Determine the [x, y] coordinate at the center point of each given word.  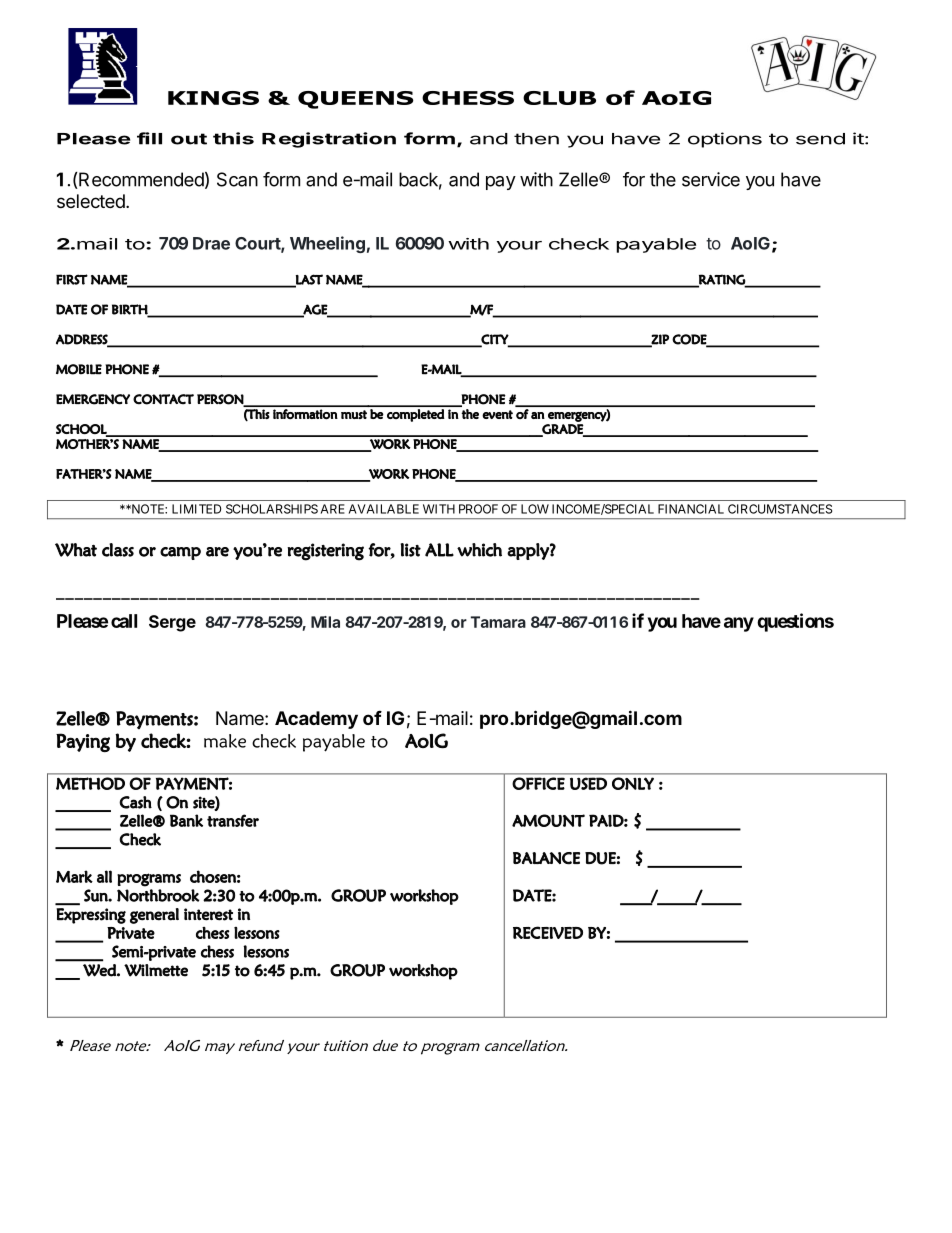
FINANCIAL [691, 509]
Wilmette [156, 970]
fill [149, 138]
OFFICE [538, 783]
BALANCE [546, 858]
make [225, 741]
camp [180, 553]
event [497, 414]
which [479, 550]
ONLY [633, 783]
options [725, 140]
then [536, 139]
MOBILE [79, 369]
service [711, 179]
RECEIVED [548, 932]
